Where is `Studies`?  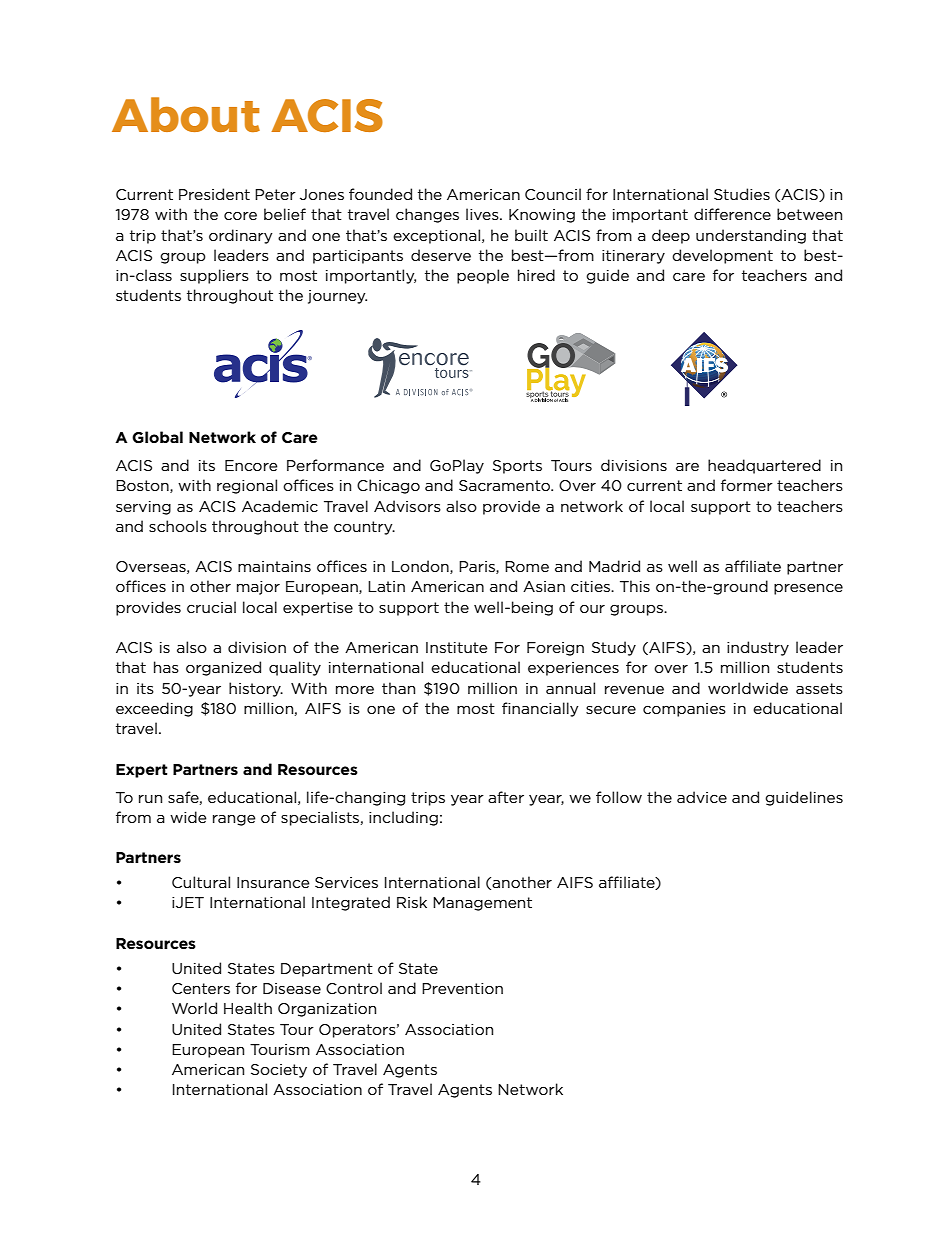 Studies is located at coordinates (742, 194).
